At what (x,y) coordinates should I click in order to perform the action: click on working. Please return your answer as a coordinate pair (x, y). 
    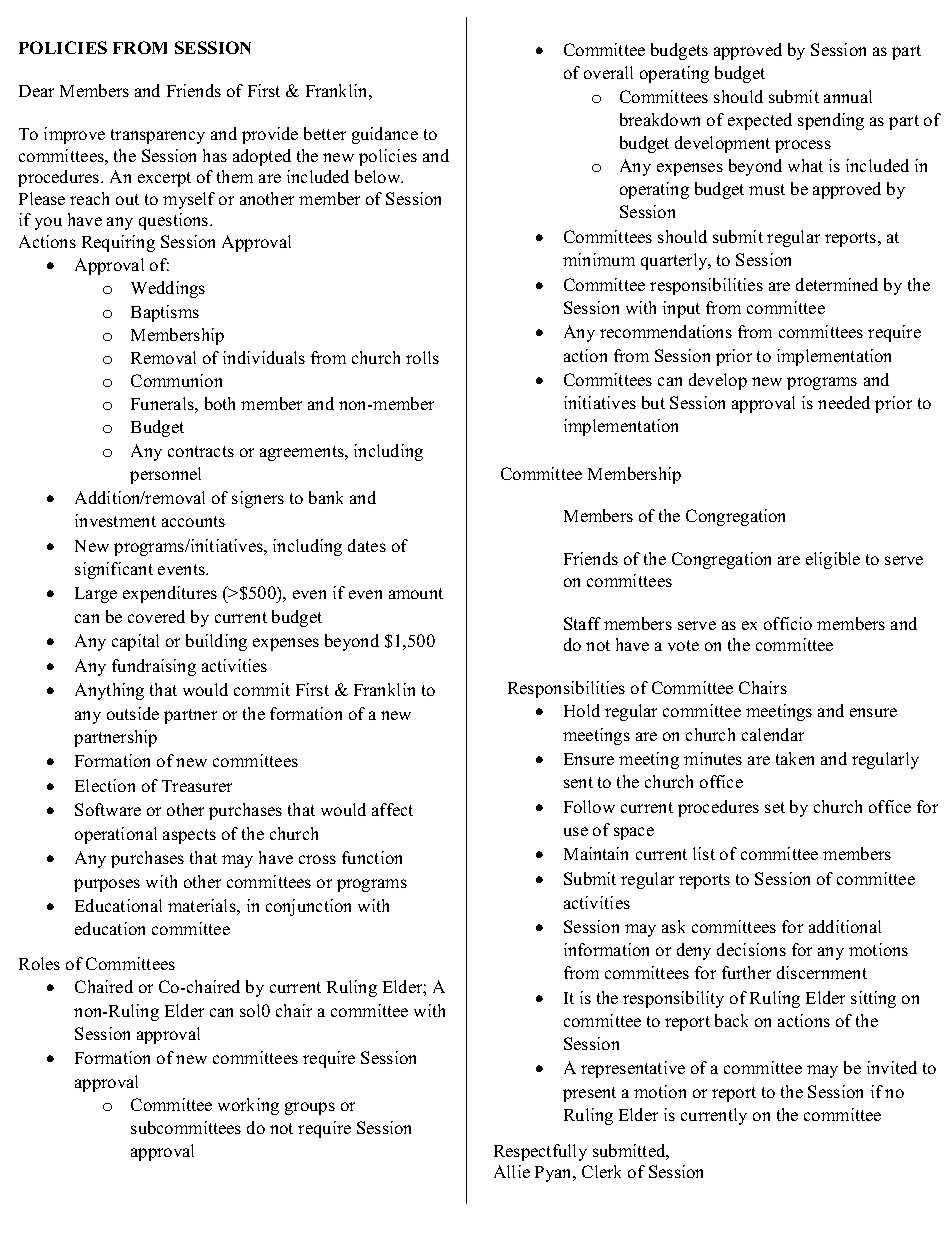
    Looking at the image, I should click on (248, 1106).
